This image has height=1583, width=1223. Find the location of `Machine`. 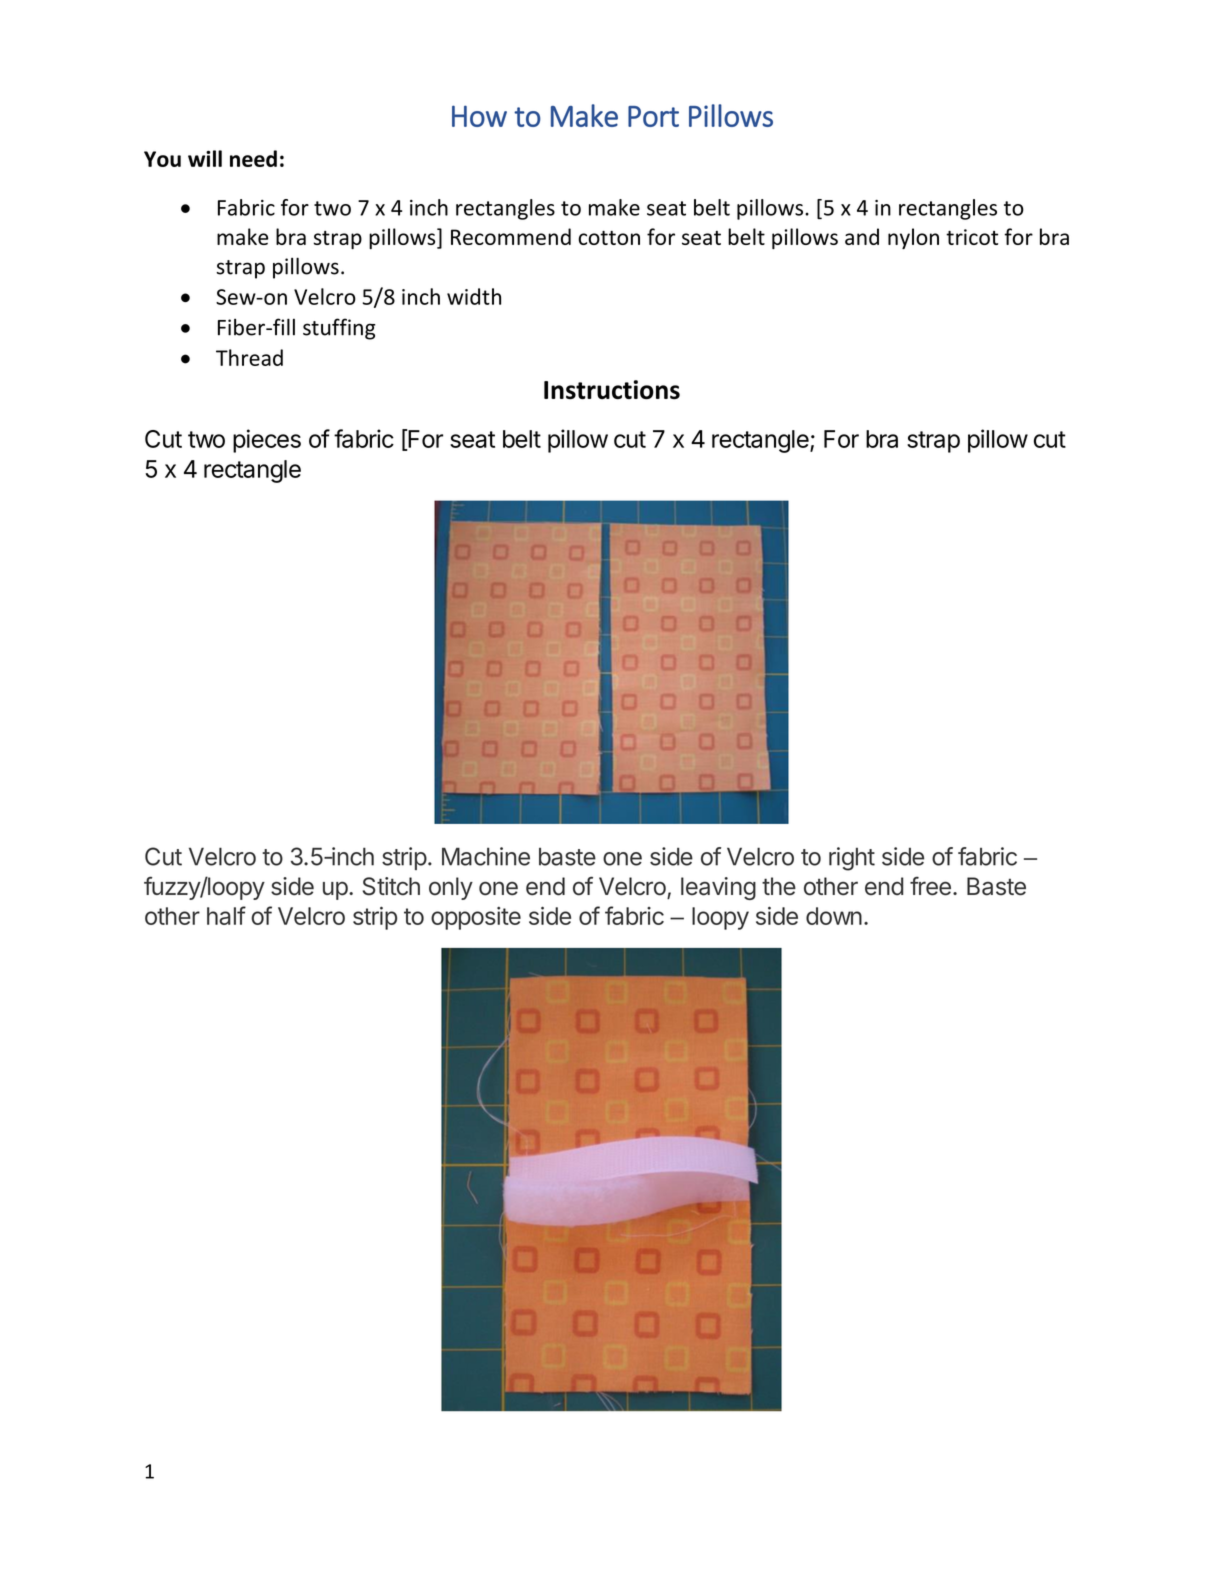

Machine is located at coordinates (486, 856).
